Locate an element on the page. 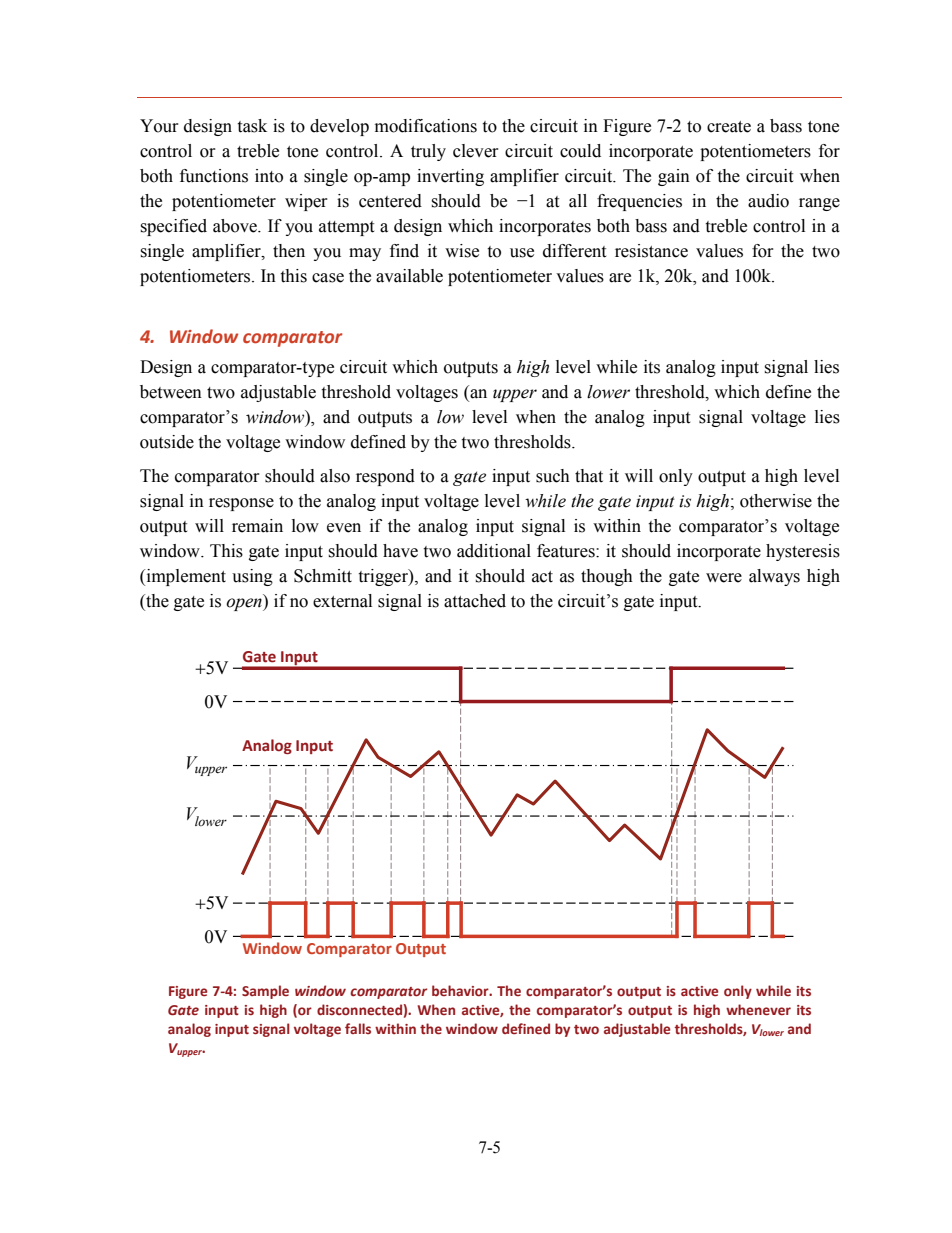 This document has height=1233, width=952. attached is located at coordinates (475, 601).
